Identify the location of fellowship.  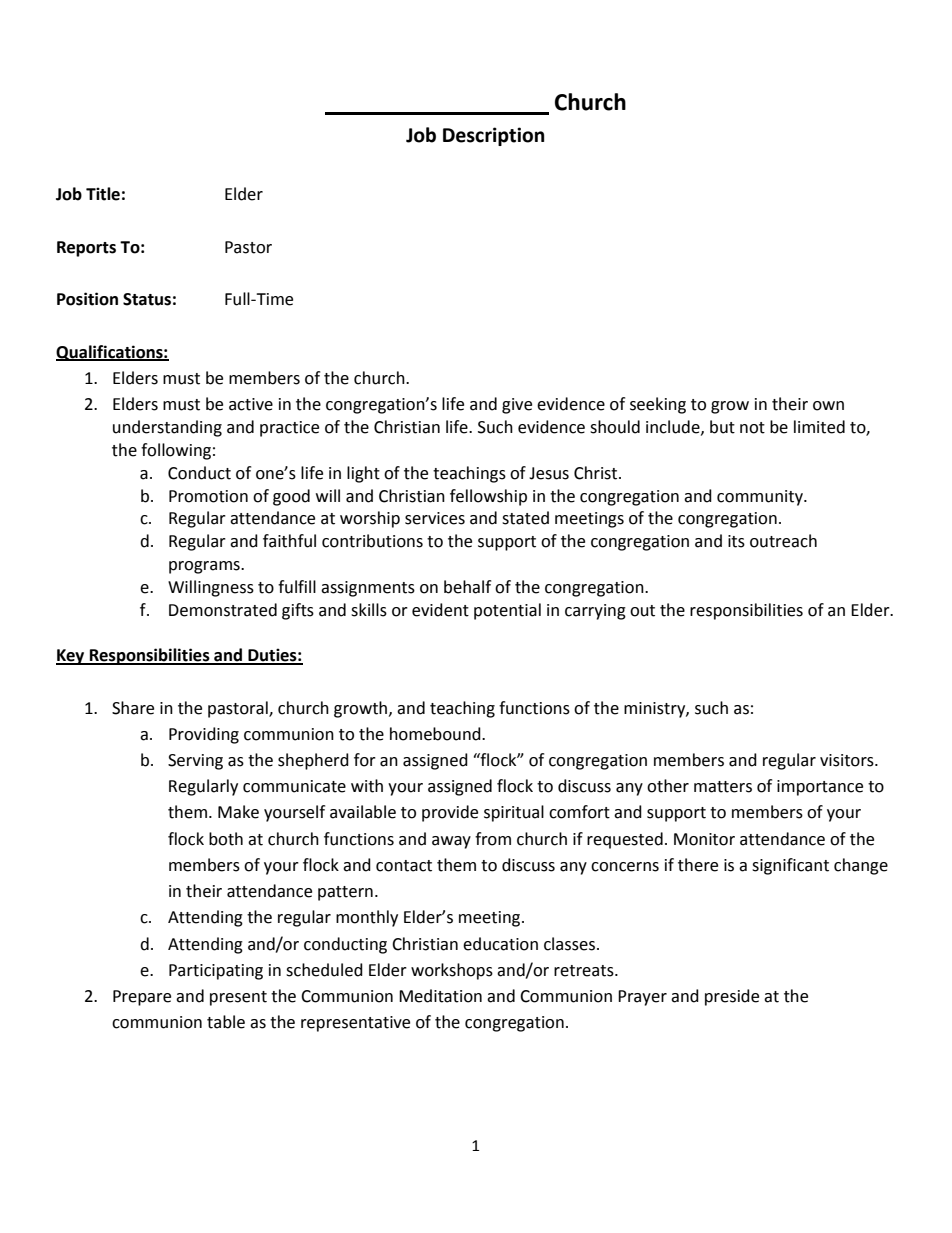
(488, 497).
